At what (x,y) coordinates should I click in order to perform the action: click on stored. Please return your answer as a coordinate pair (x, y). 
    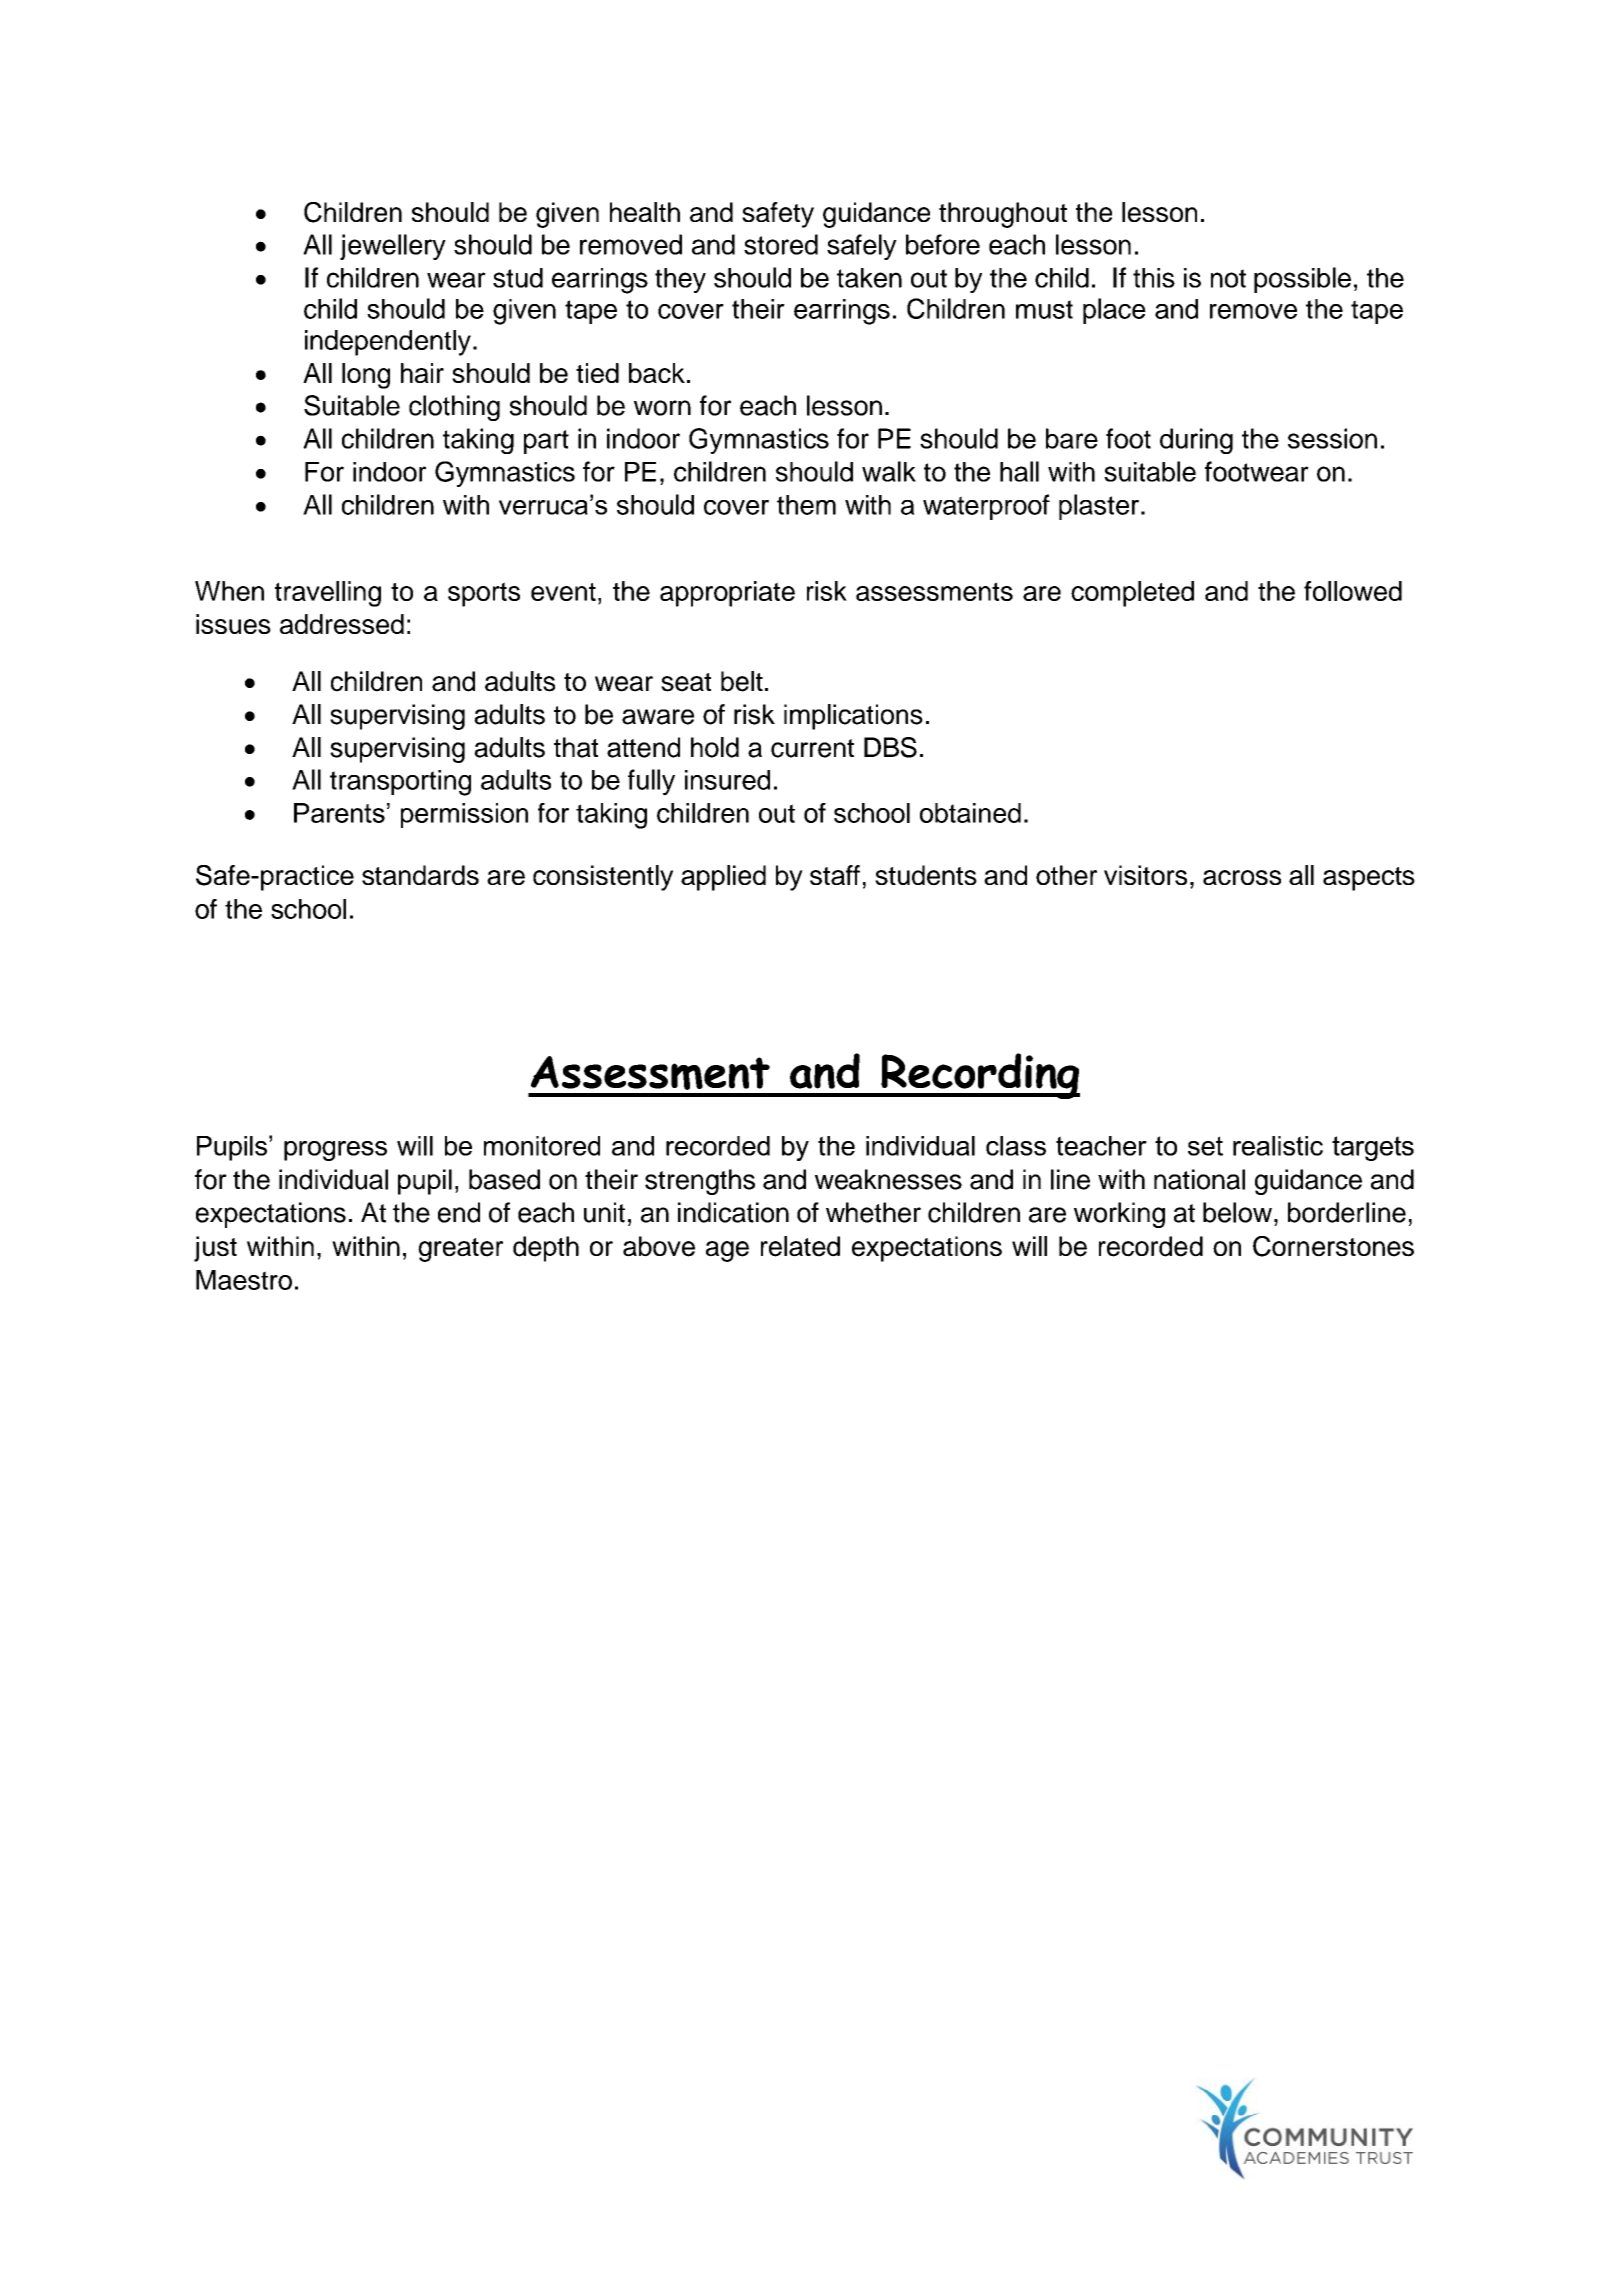
    Looking at the image, I should click on (781, 244).
